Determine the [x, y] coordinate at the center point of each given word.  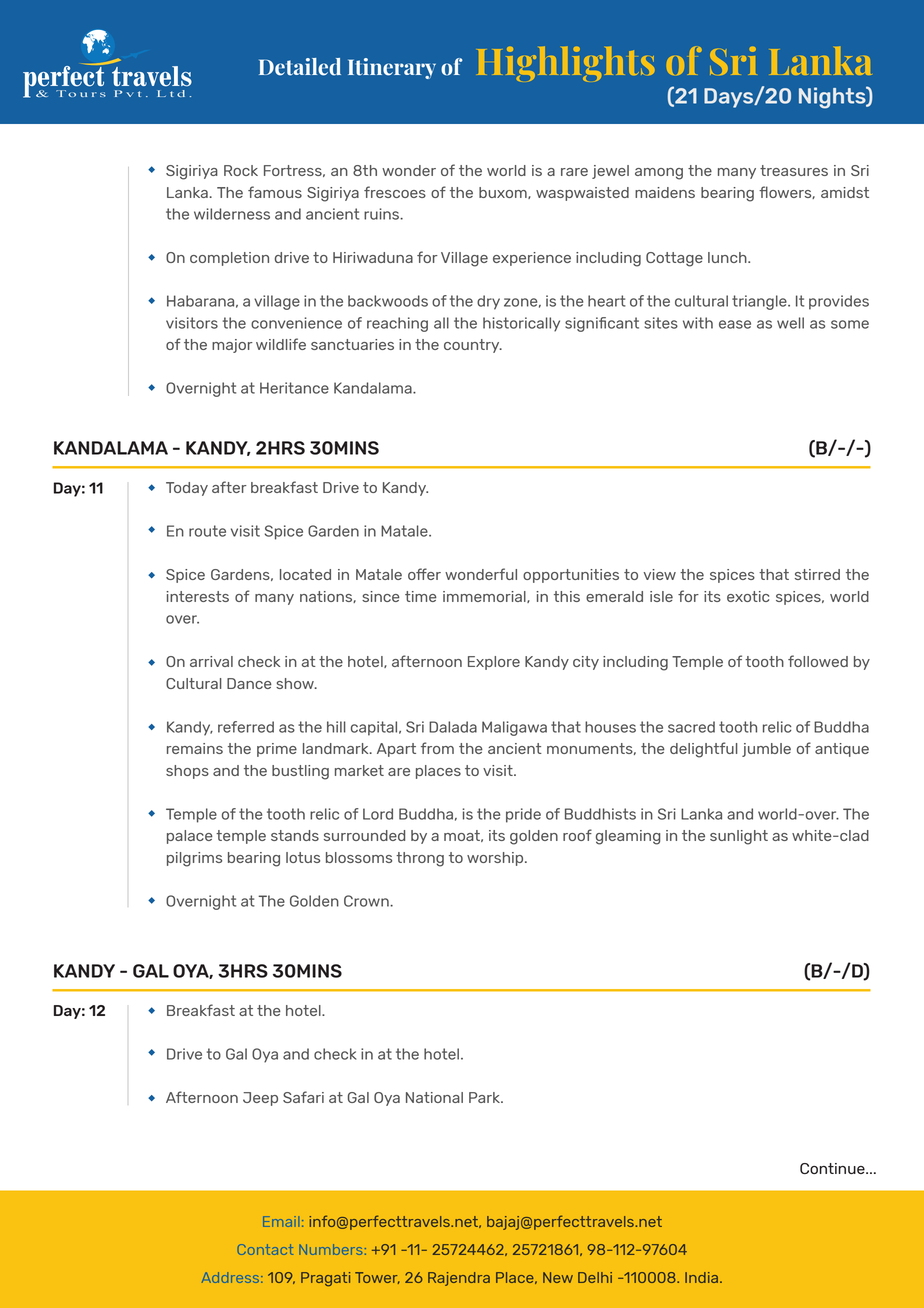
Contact [265, 1249]
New [558, 1277]
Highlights [565, 64]
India [701, 1277]
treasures [794, 170]
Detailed [300, 67]
